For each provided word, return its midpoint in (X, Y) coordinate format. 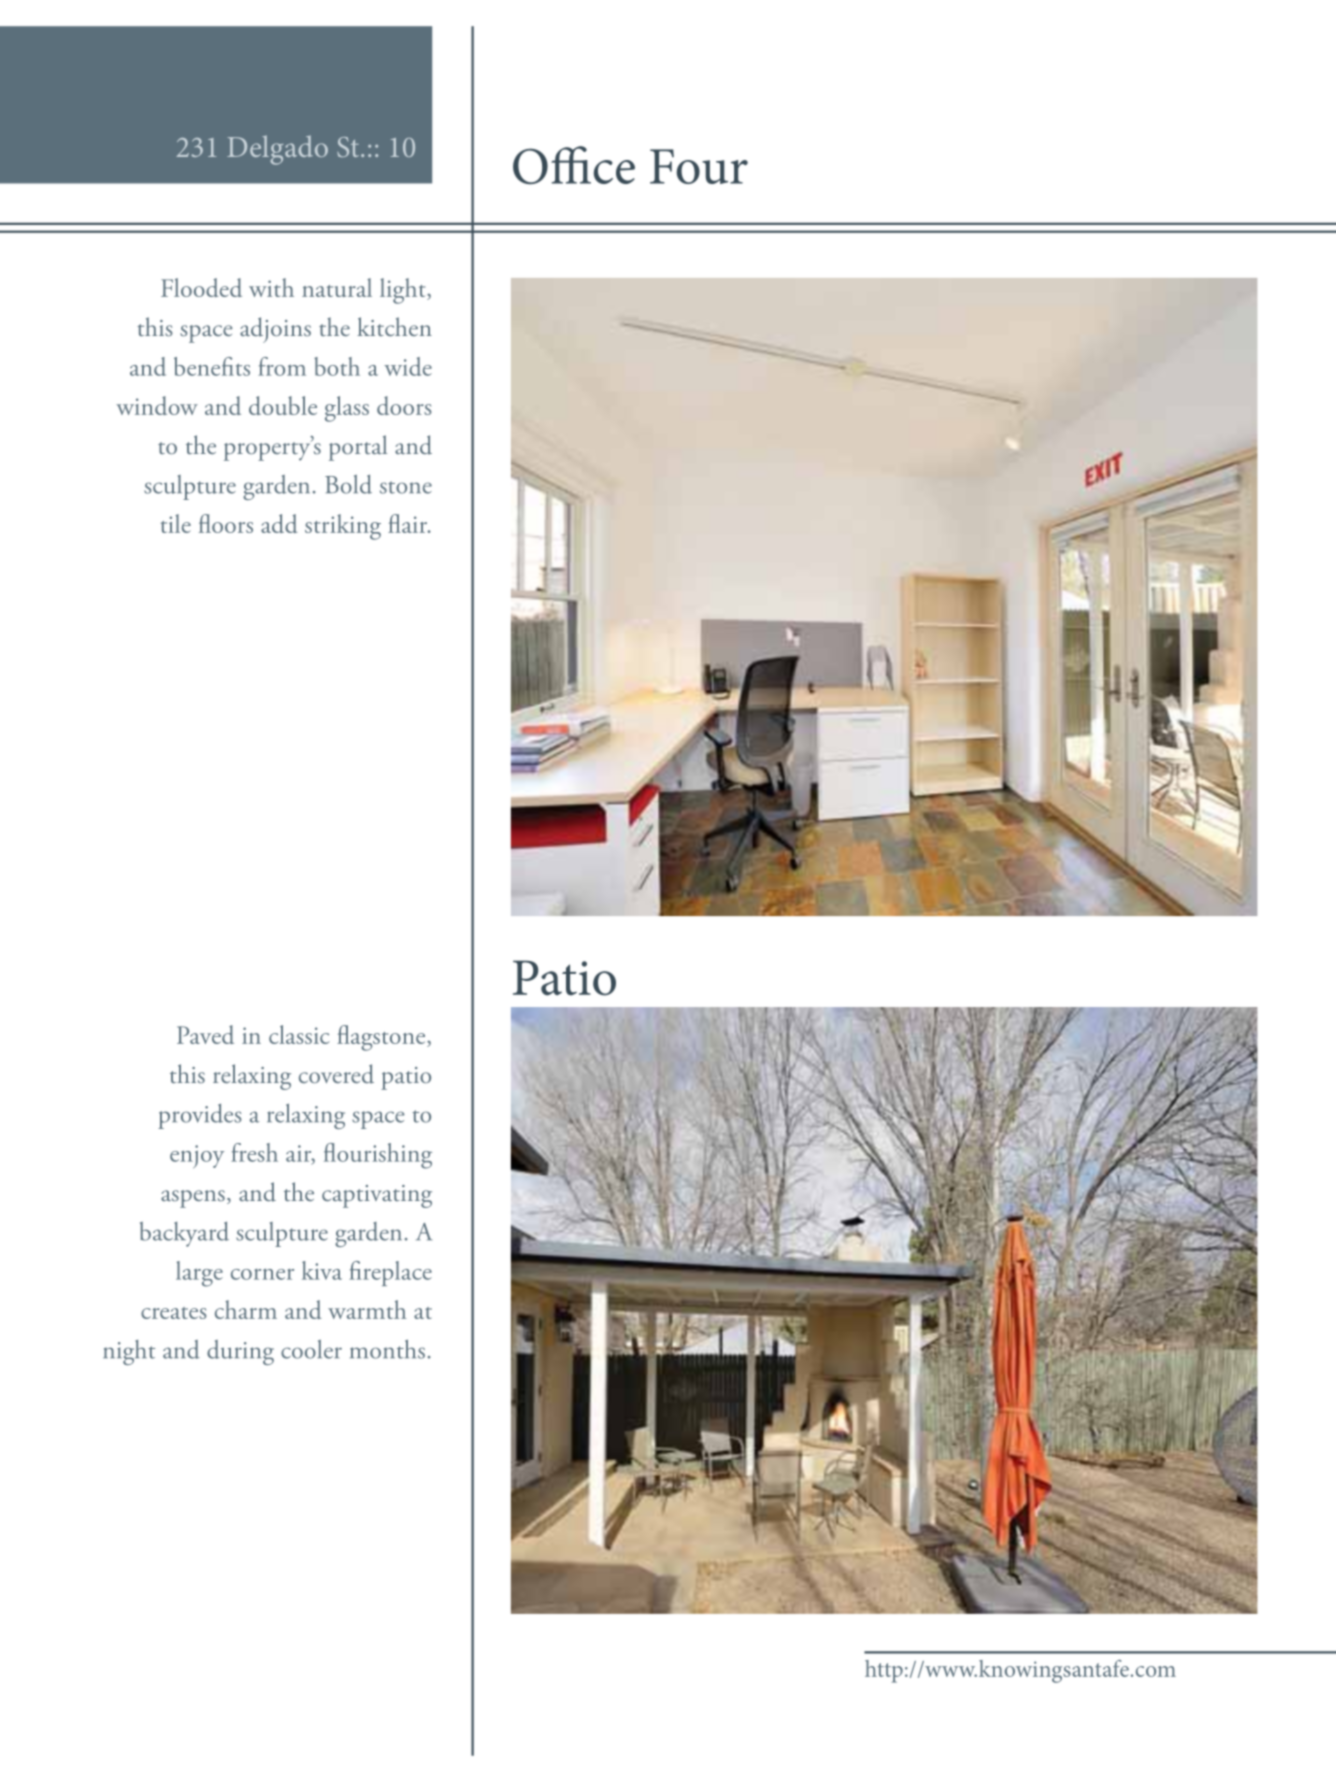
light (404, 291)
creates (173, 1313)
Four (699, 166)
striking (343, 527)
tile (176, 523)
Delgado (277, 150)
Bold (348, 484)
